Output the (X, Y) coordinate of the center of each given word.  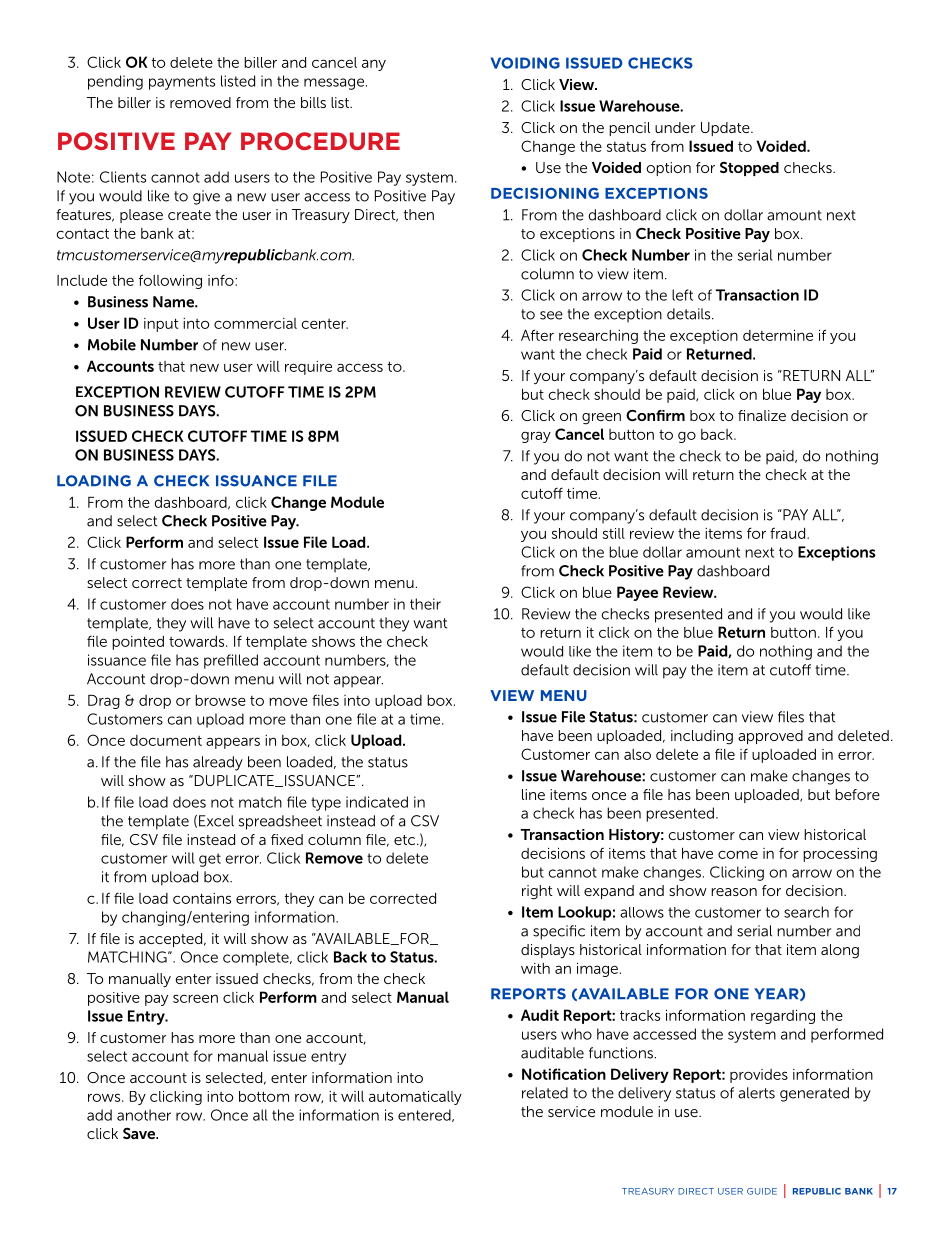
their (425, 604)
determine (778, 335)
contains (202, 898)
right (537, 892)
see (551, 315)
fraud (789, 533)
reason (734, 892)
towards (198, 641)
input (161, 325)
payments (182, 83)
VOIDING (525, 63)
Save (140, 1133)
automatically (415, 1098)
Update (726, 129)
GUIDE (762, 1191)
